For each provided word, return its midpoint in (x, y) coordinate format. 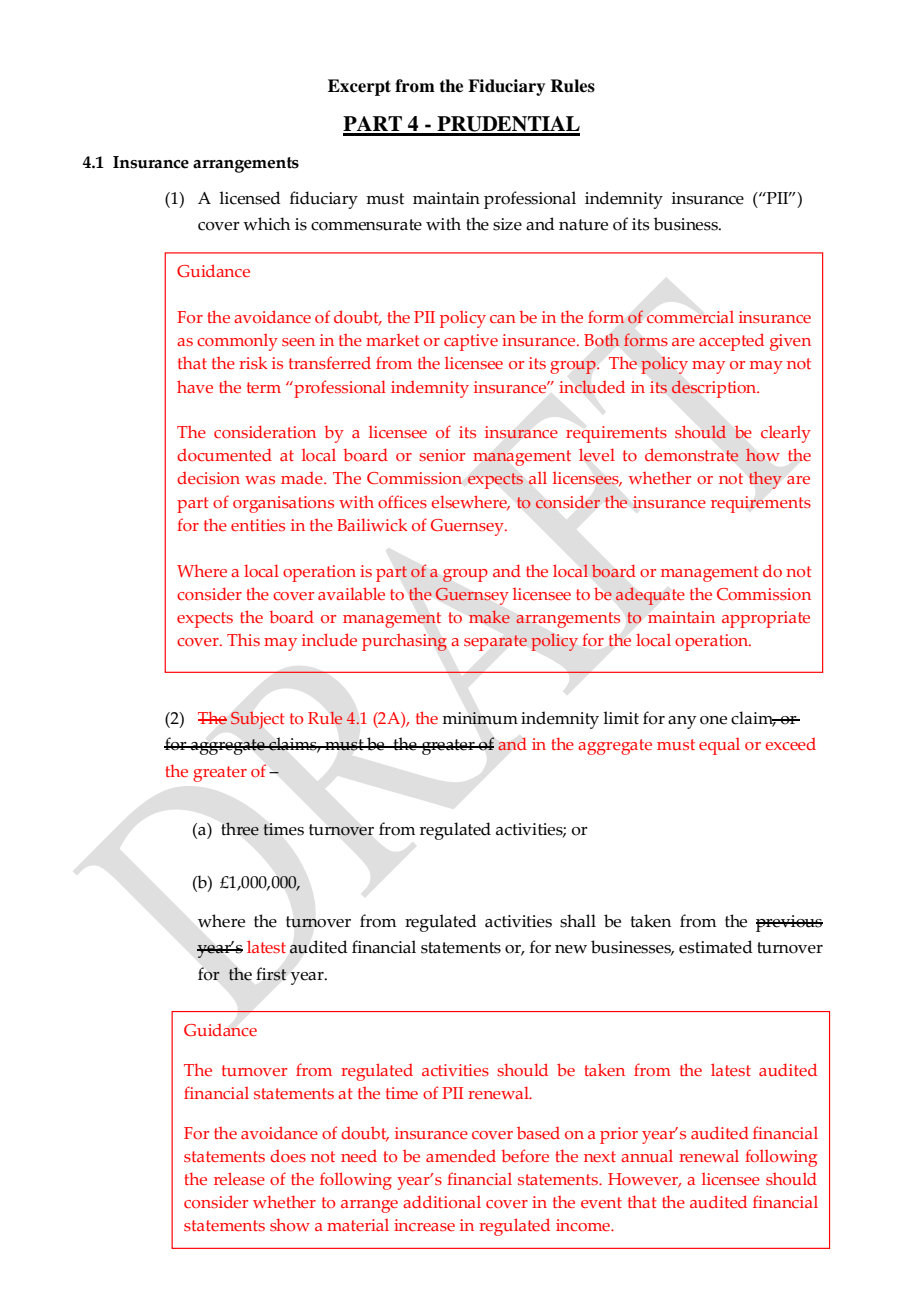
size (507, 224)
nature (583, 225)
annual (647, 1156)
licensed (250, 198)
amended (461, 1155)
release (239, 1178)
